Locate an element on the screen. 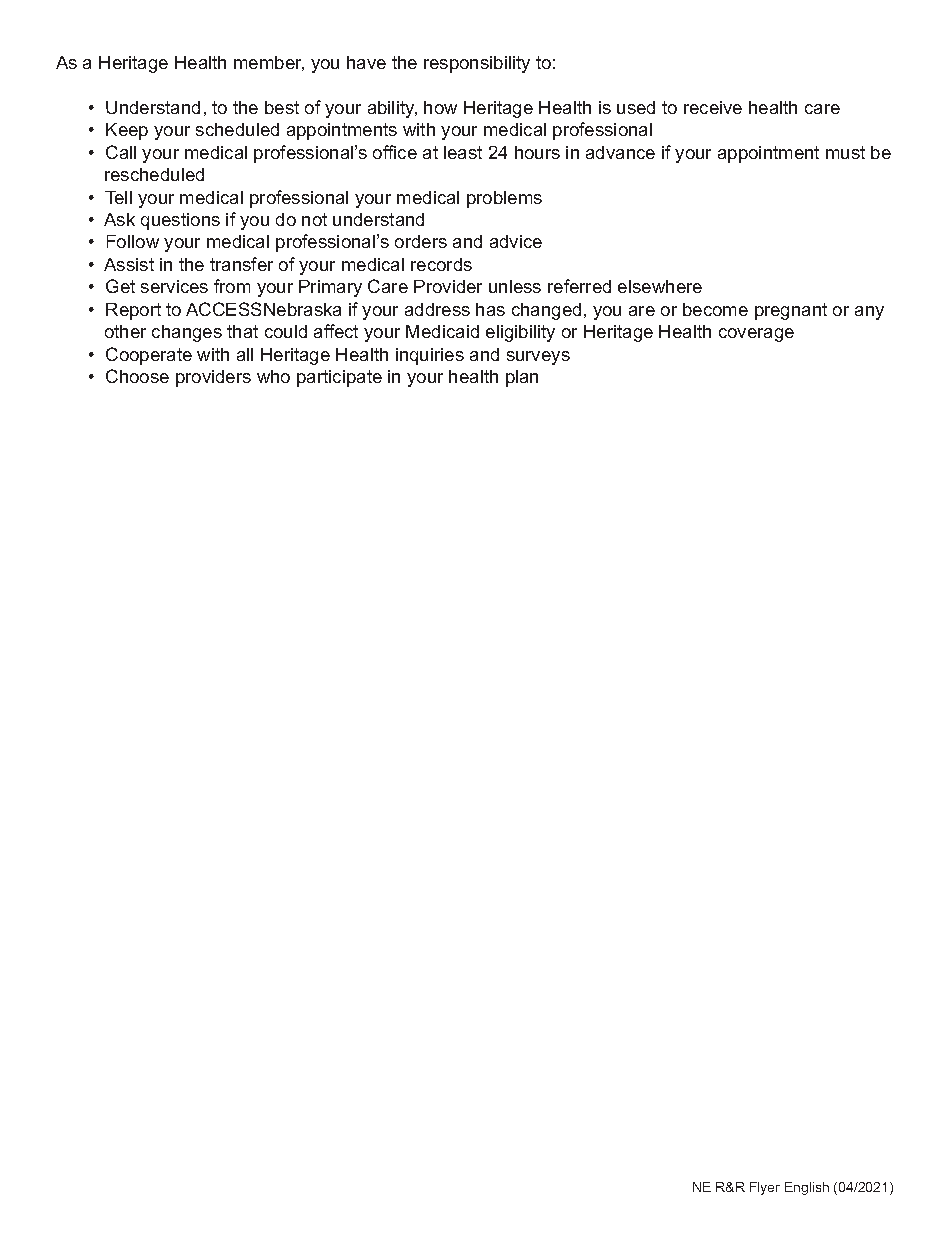 This screenshot has height=1233, width=952. from is located at coordinates (232, 286).
